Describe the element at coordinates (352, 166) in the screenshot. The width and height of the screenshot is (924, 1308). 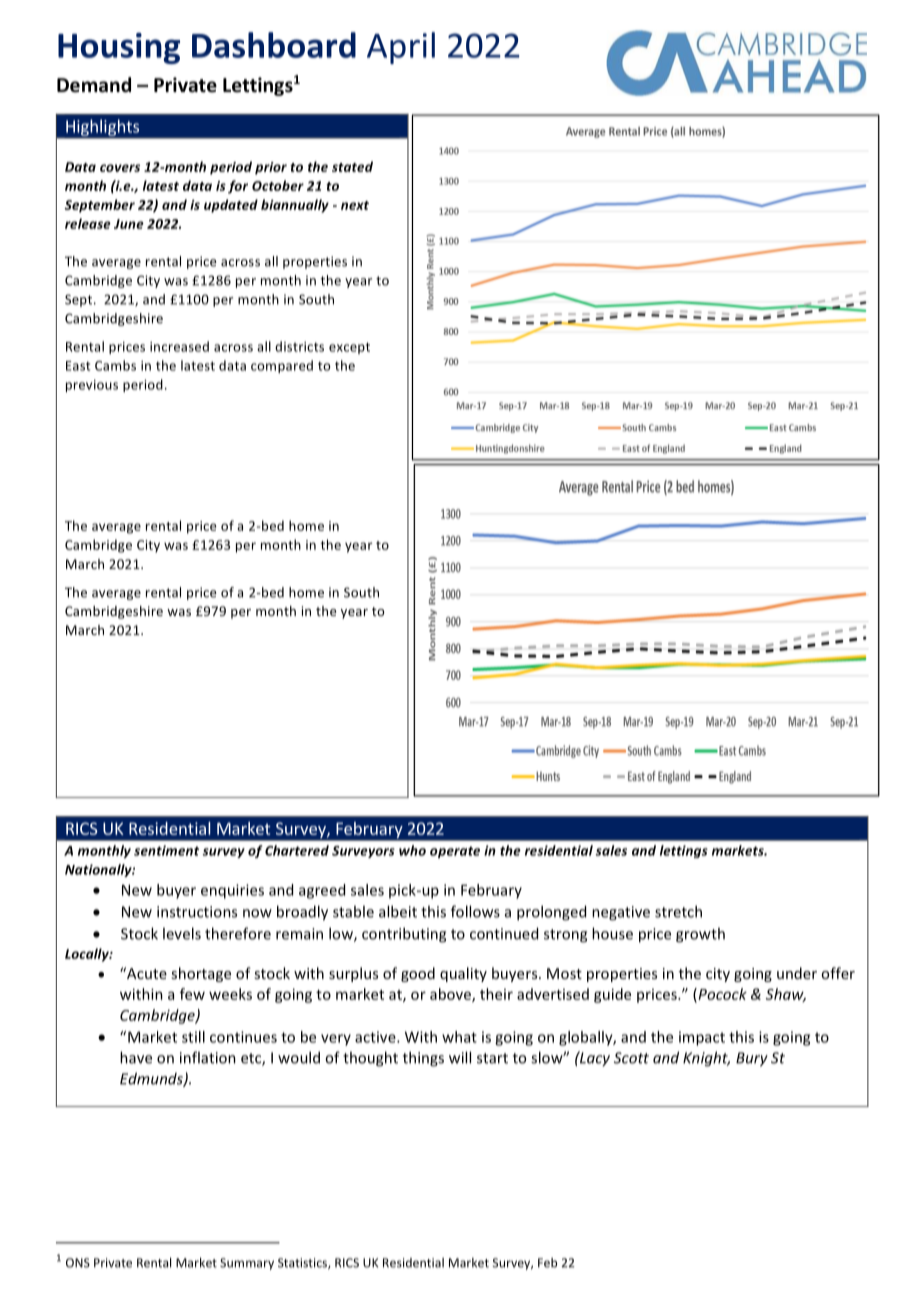
I see `stated` at that location.
